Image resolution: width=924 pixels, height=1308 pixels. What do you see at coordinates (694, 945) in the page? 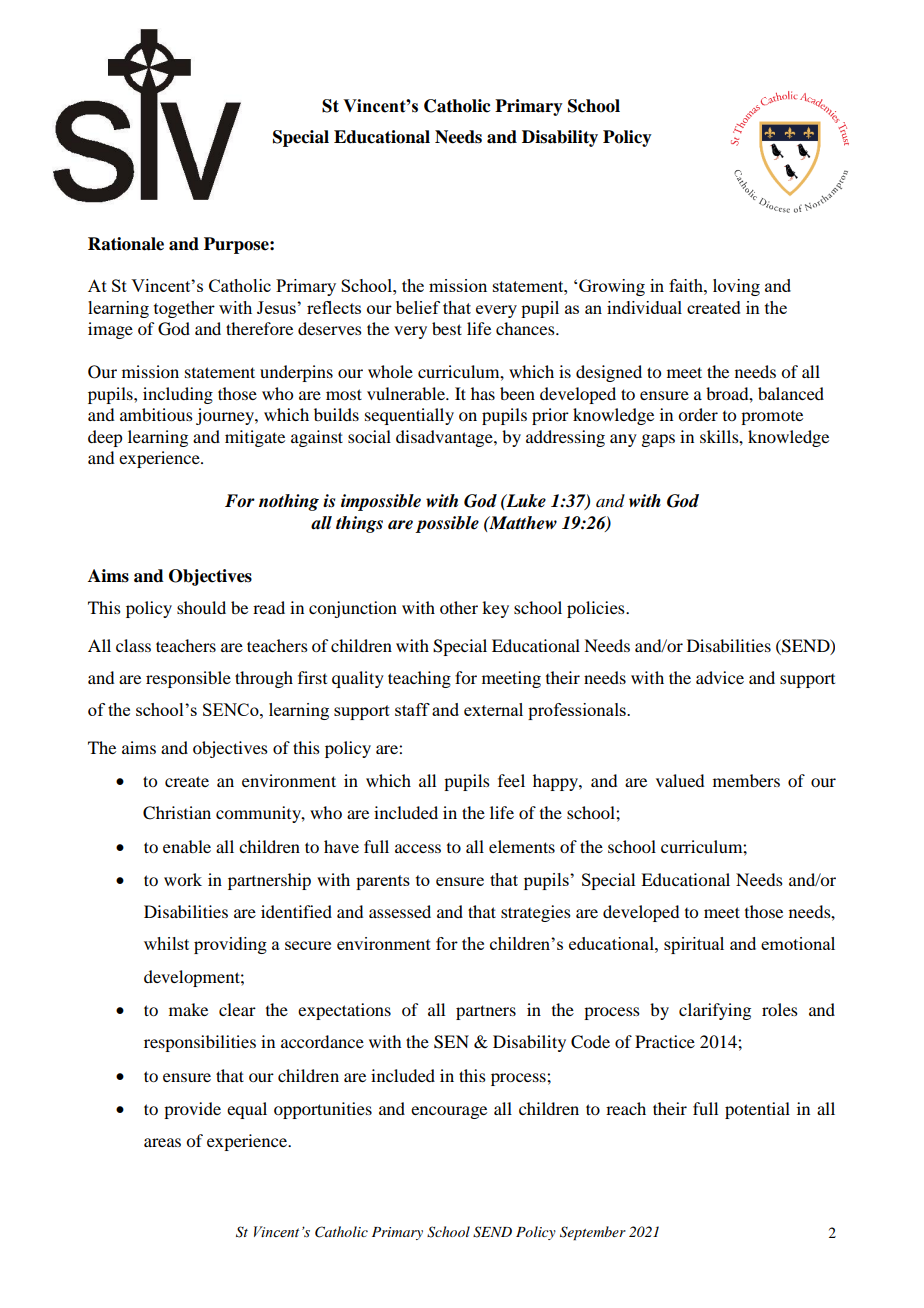
I see `spiritual` at bounding box center [694, 945].
